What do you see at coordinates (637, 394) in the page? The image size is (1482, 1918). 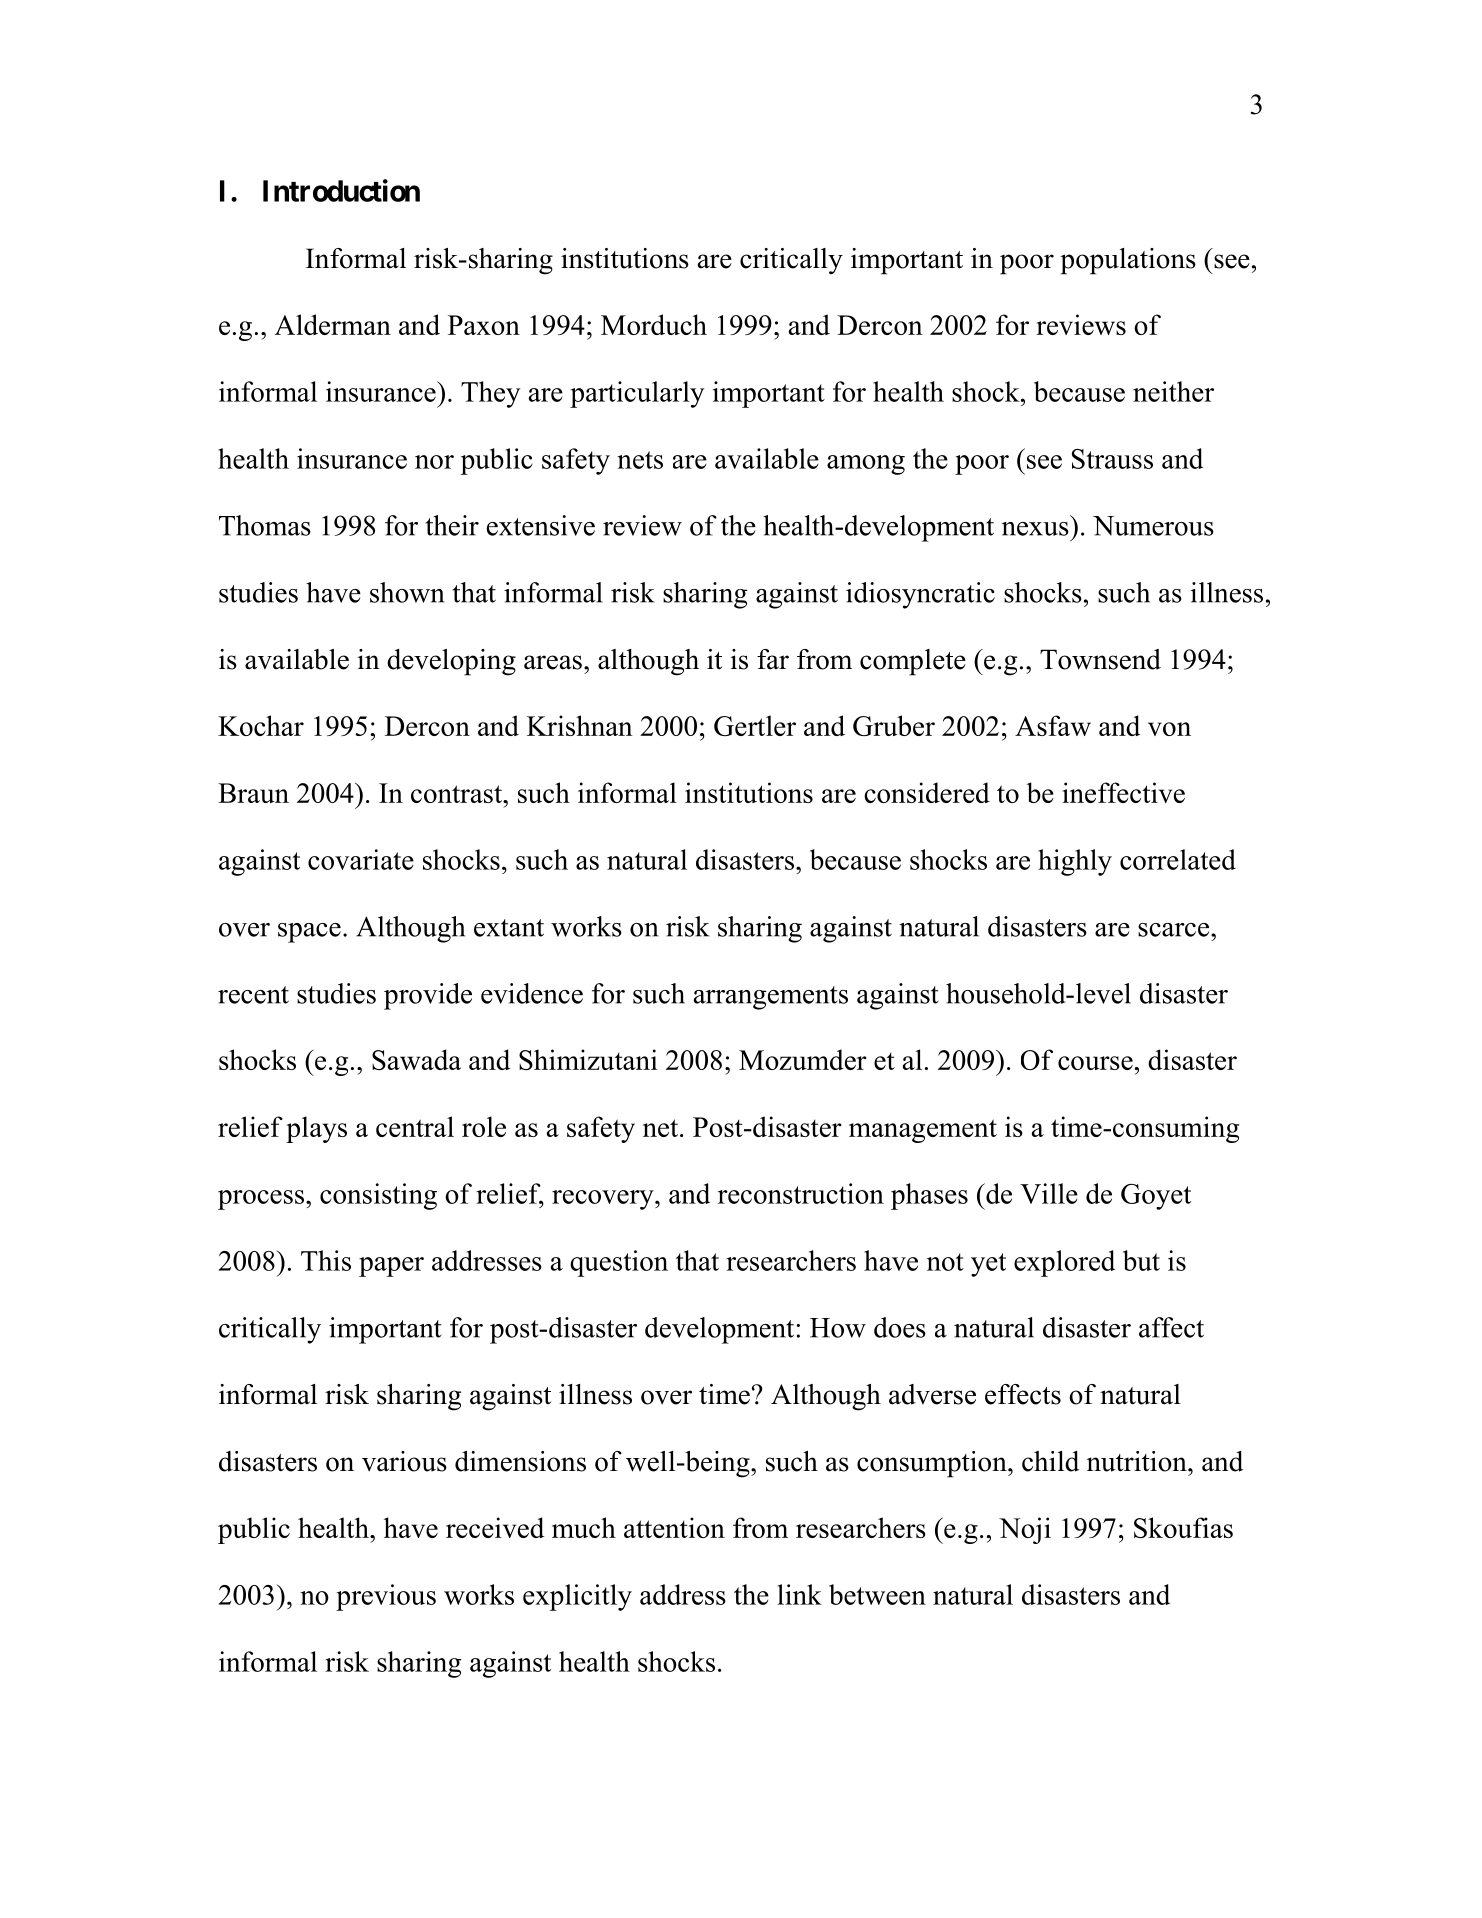 I see `particularly` at bounding box center [637, 394].
